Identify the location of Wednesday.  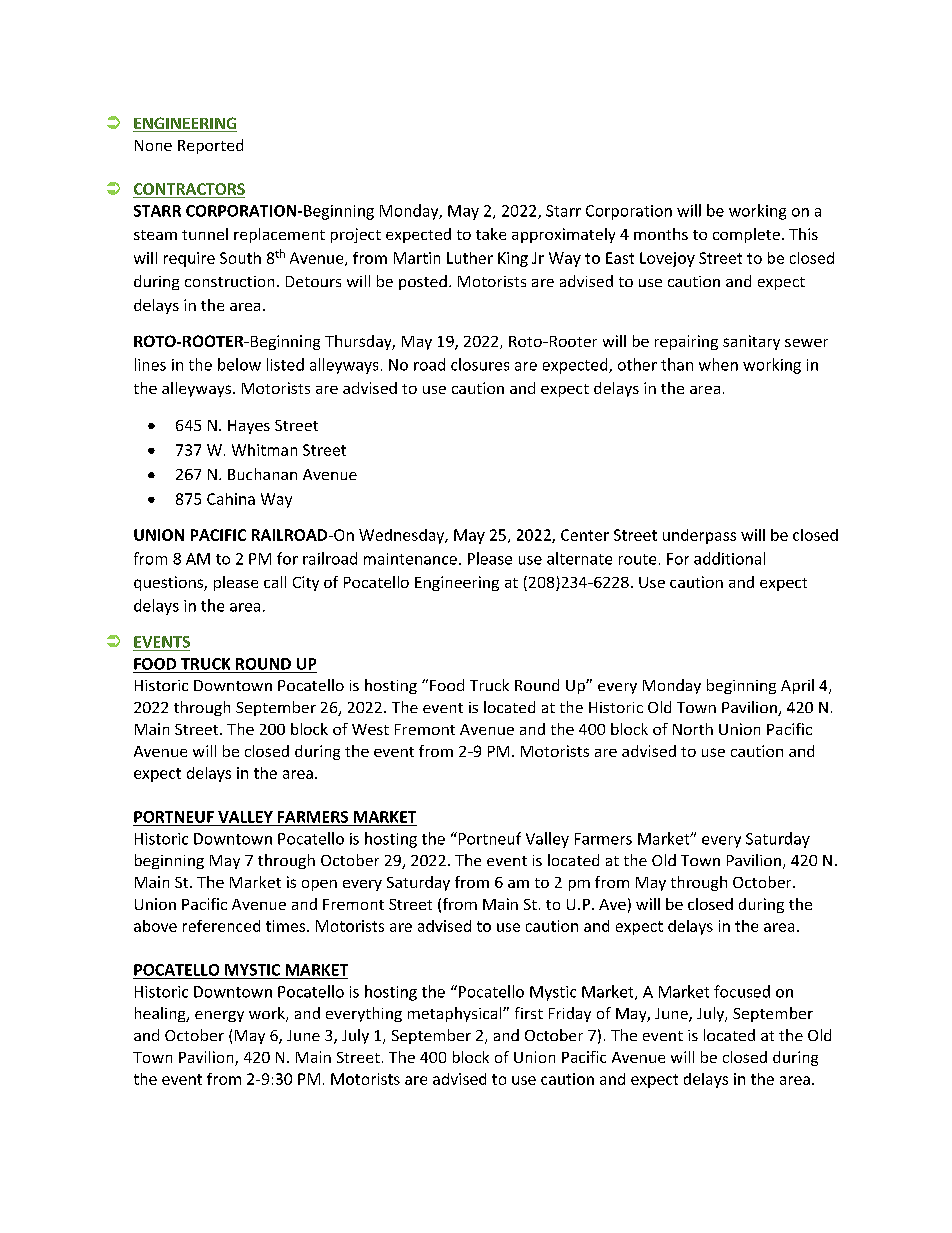
(403, 536).
